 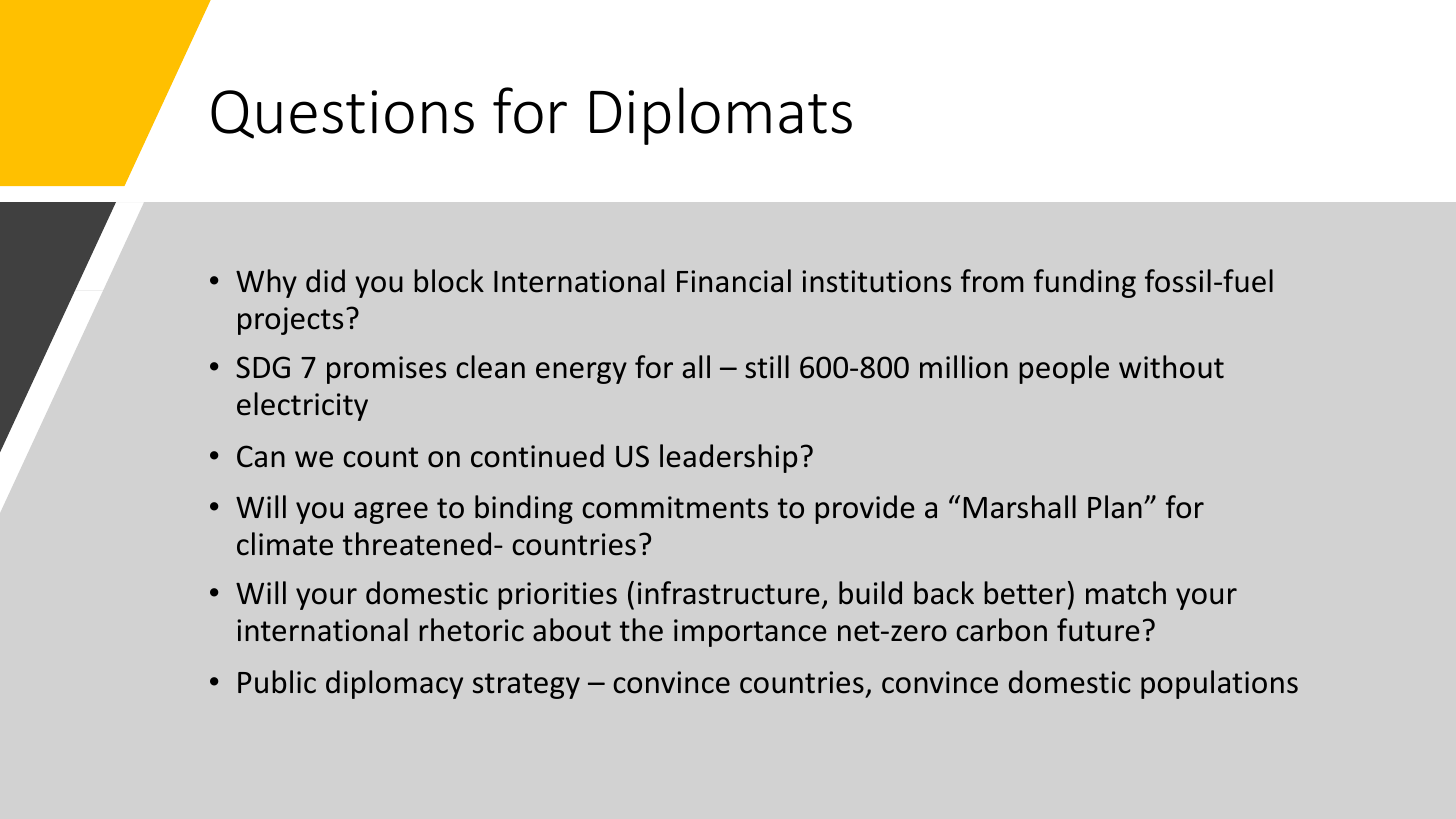 What do you see at coordinates (675, 507) in the image?
I see `commitments` at bounding box center [675, 507].
